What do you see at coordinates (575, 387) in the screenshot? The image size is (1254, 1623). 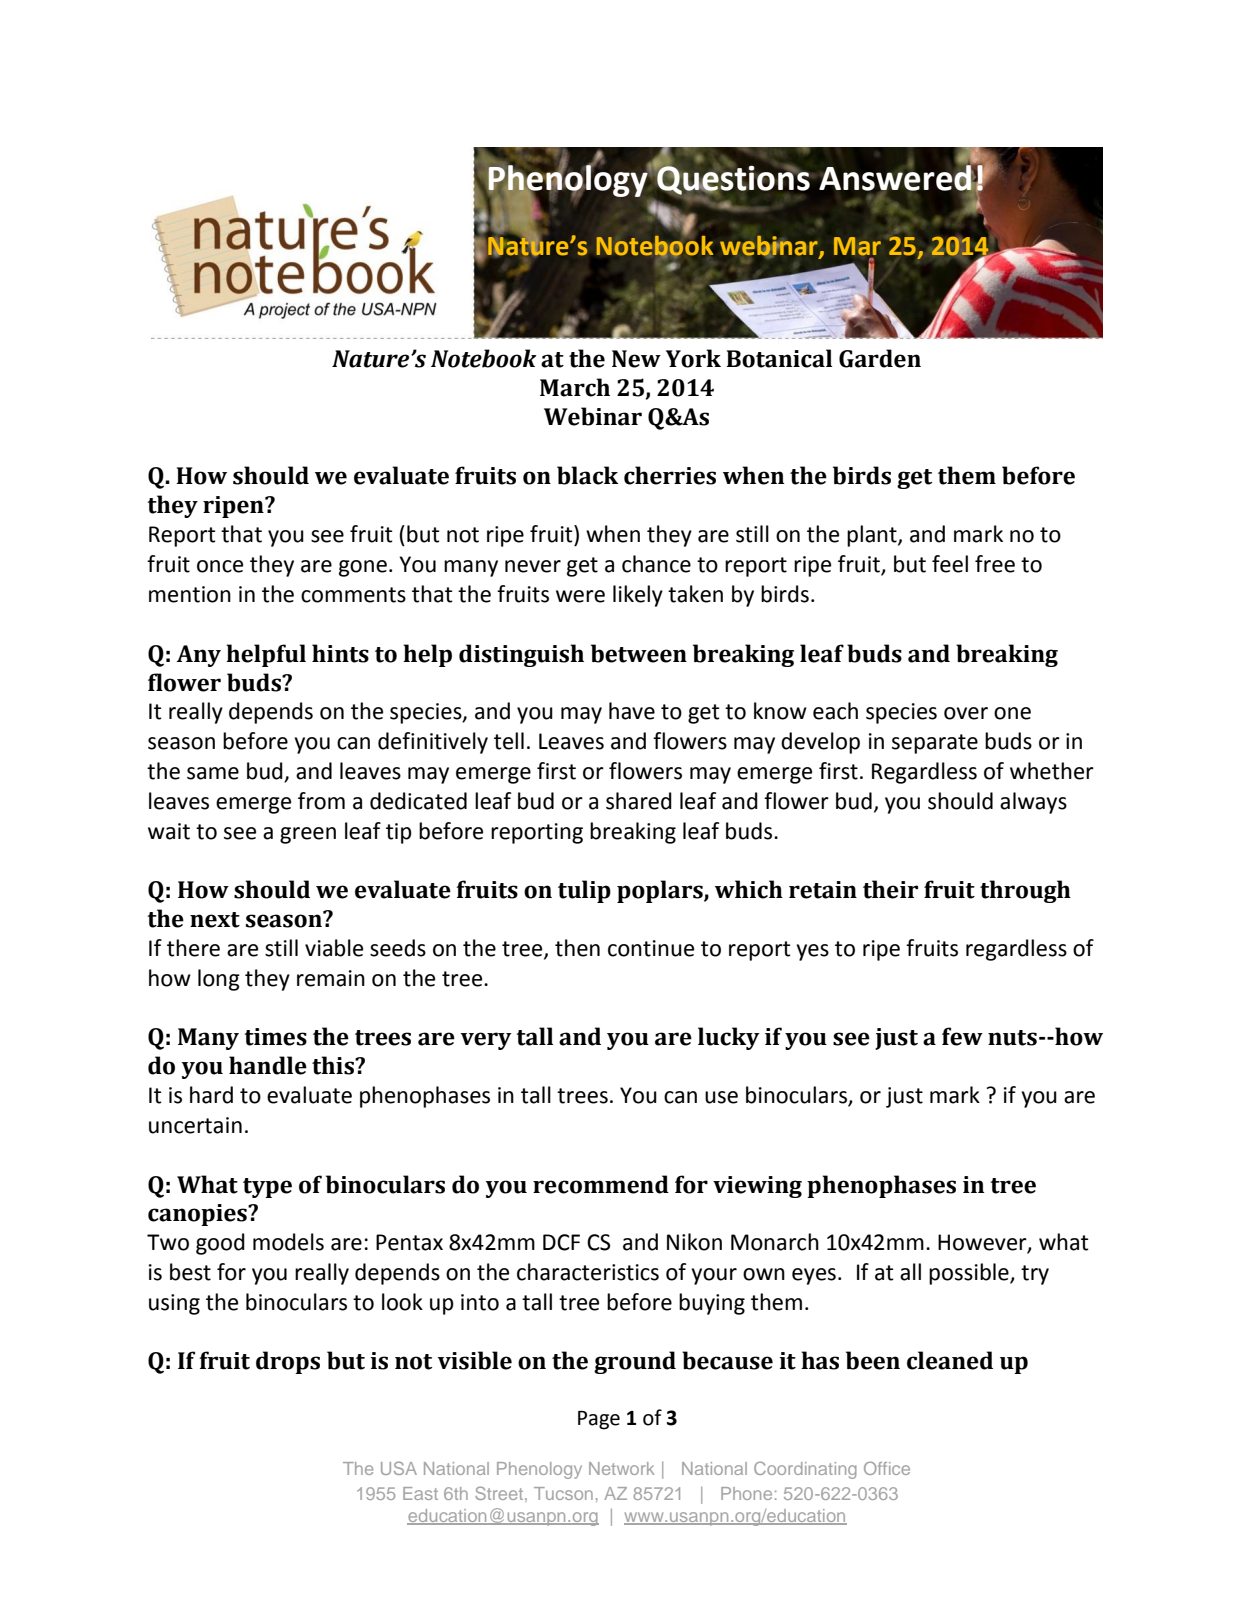 I see `March` at bounding box center [575, 387].
